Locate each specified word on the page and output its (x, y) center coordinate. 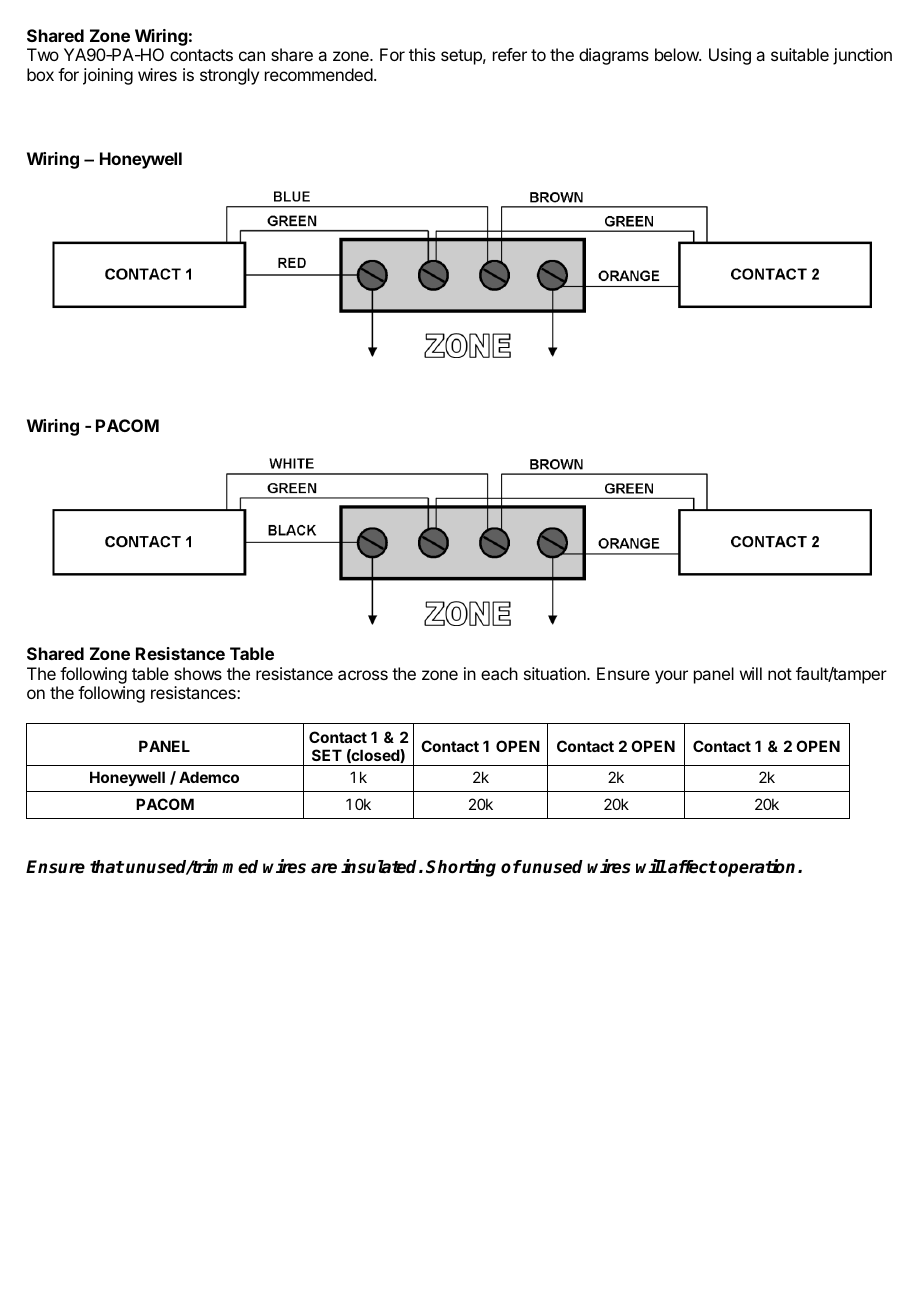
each (499, 673)
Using (730, 56)
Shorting (461, 868)
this (422, 54)
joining (108, 76)
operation (758, 868)
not (780, 674)
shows (198, 673)
